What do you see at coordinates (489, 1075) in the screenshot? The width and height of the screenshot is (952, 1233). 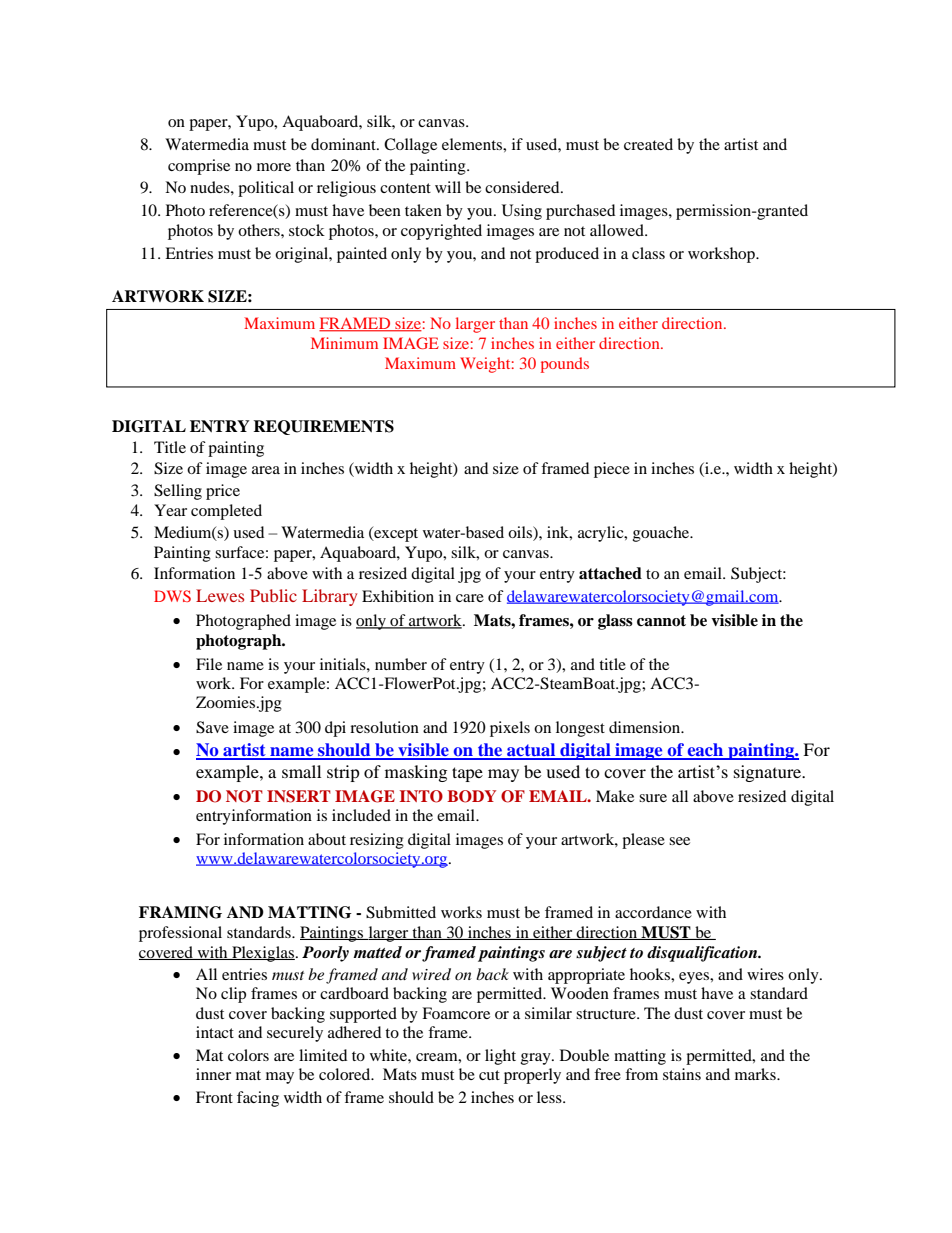 I see `cut` at bounding box center [489, 1075].
